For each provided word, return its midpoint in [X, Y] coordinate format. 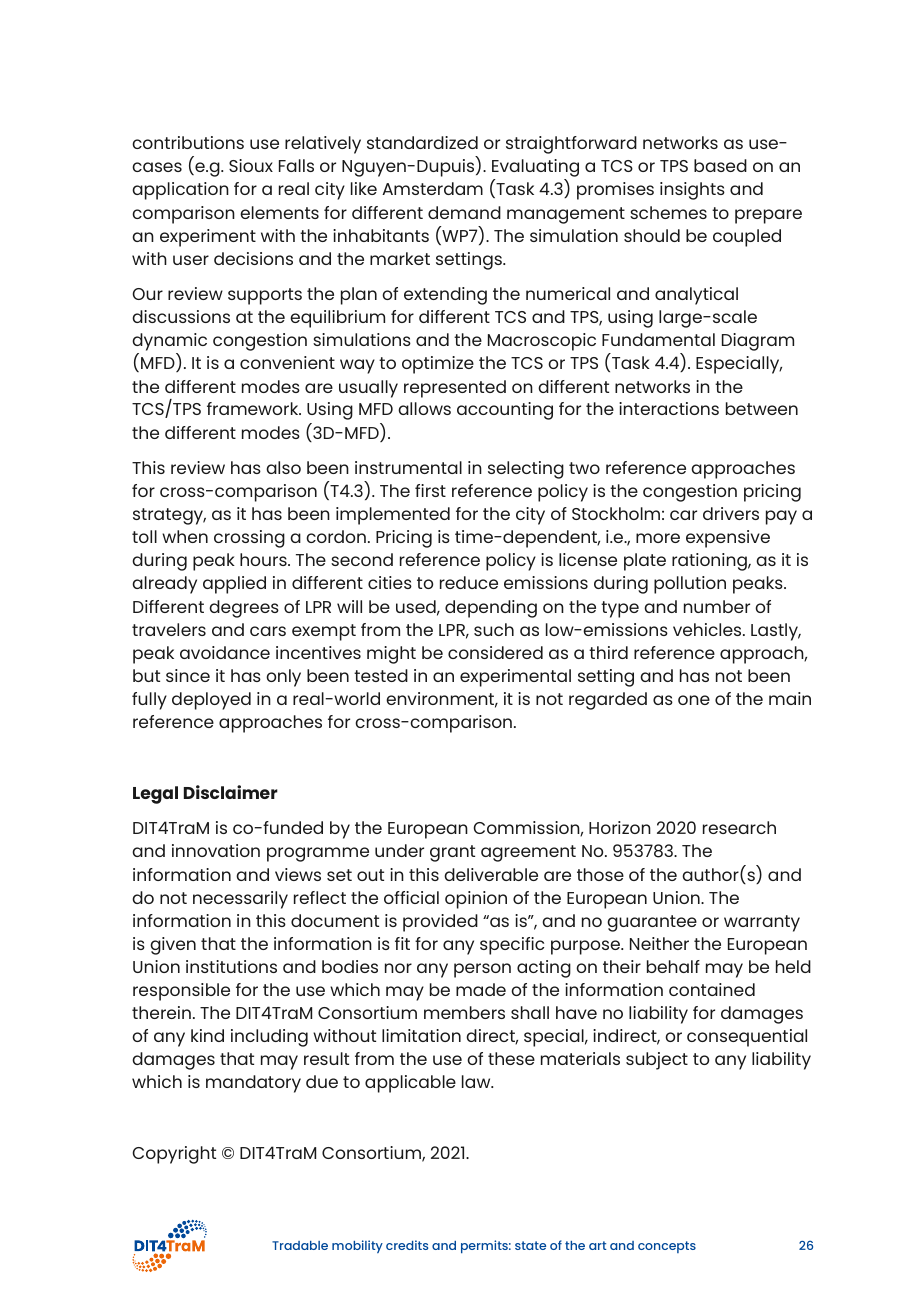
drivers [731, 513]
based [720, 165]
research [739, 827]
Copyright [174, 1155]
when [185, 536]
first [430, 490]
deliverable [491, 874]
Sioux [251, 165]
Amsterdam [432, 188]
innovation [216, 850]
